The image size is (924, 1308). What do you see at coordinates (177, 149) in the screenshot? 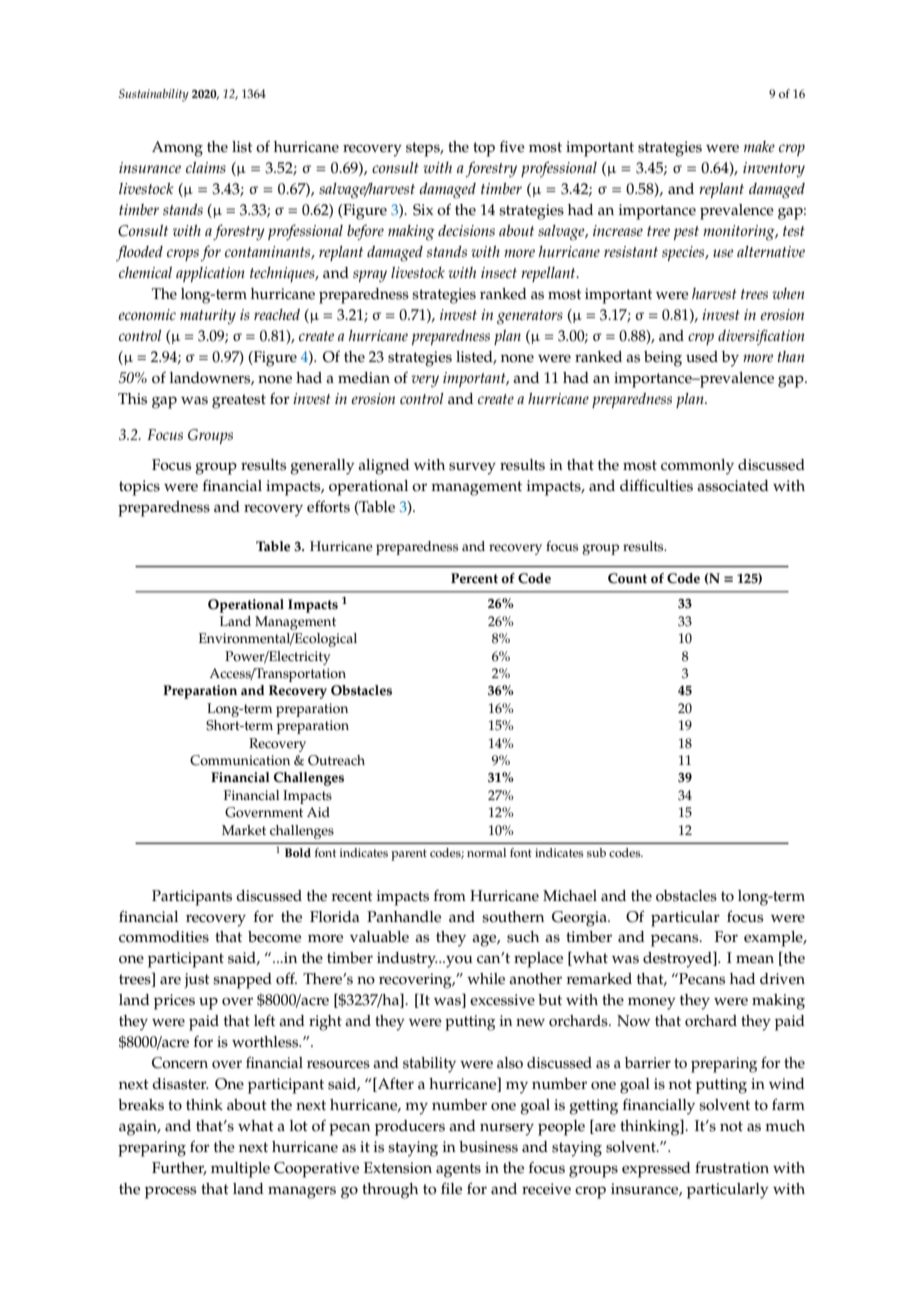
I see `Among` at bounding box center [177, 149].
